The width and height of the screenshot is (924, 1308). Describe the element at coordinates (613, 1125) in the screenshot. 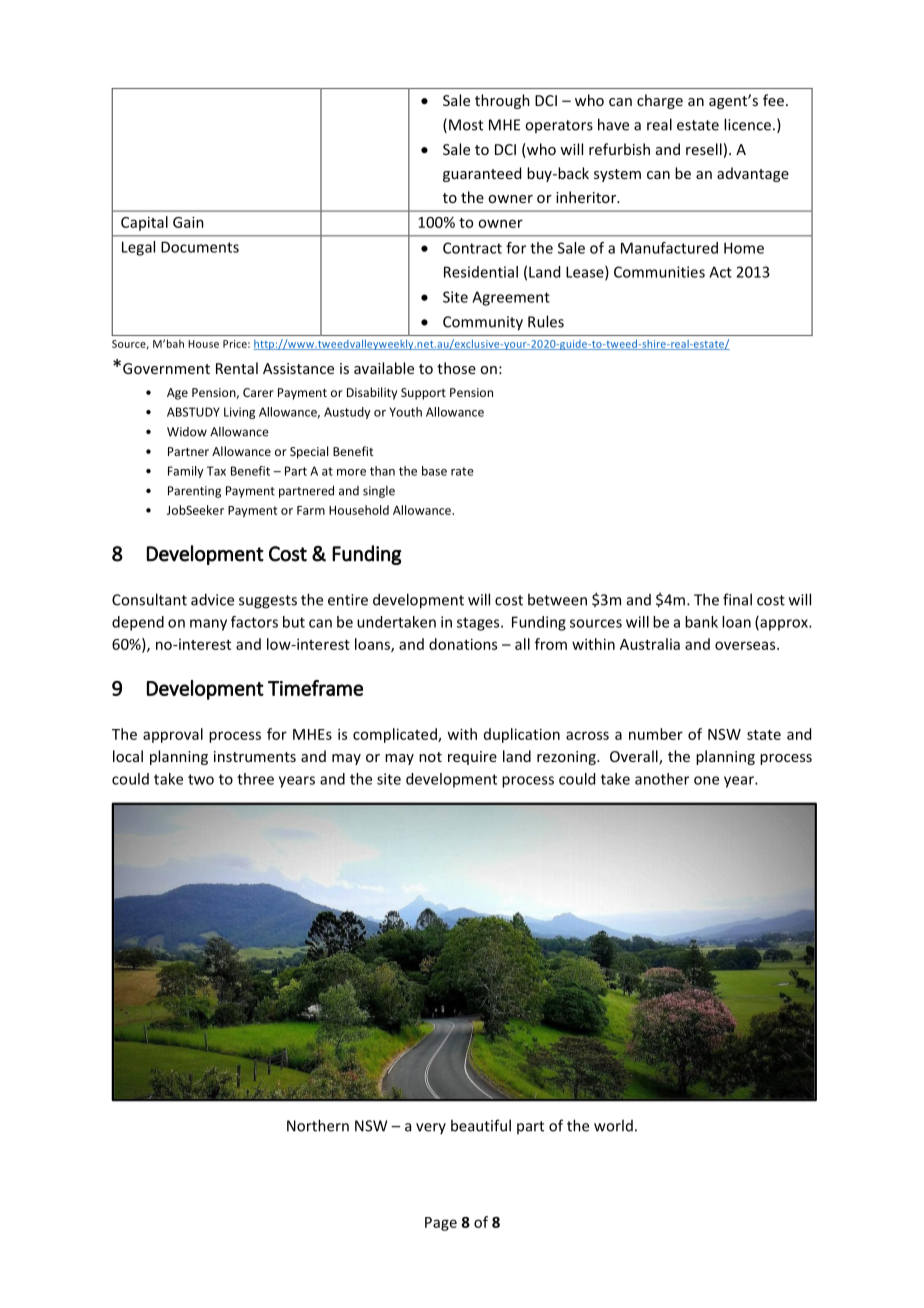

I see `world` at that location.
